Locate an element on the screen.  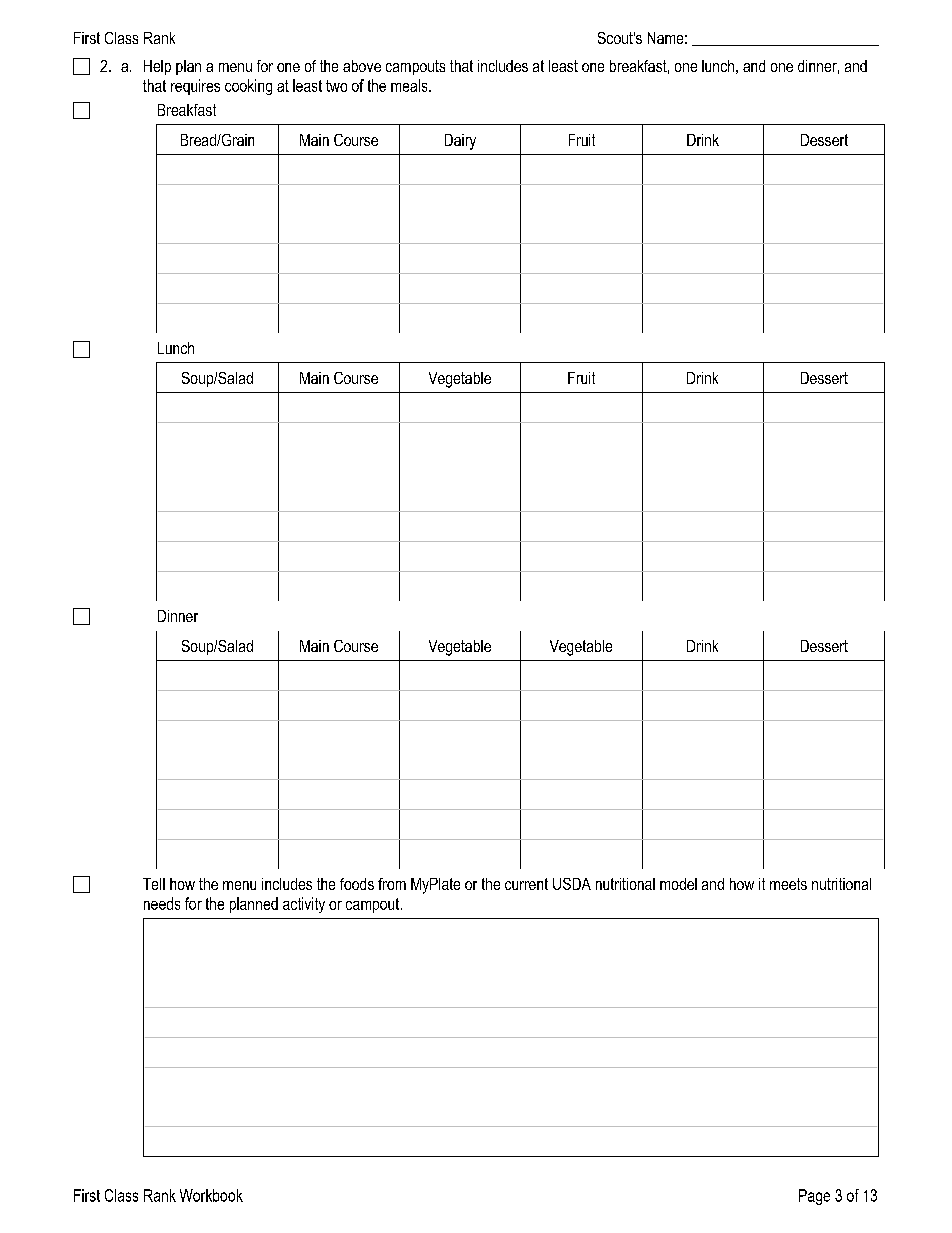
current is located at coordinates (526, 884).
